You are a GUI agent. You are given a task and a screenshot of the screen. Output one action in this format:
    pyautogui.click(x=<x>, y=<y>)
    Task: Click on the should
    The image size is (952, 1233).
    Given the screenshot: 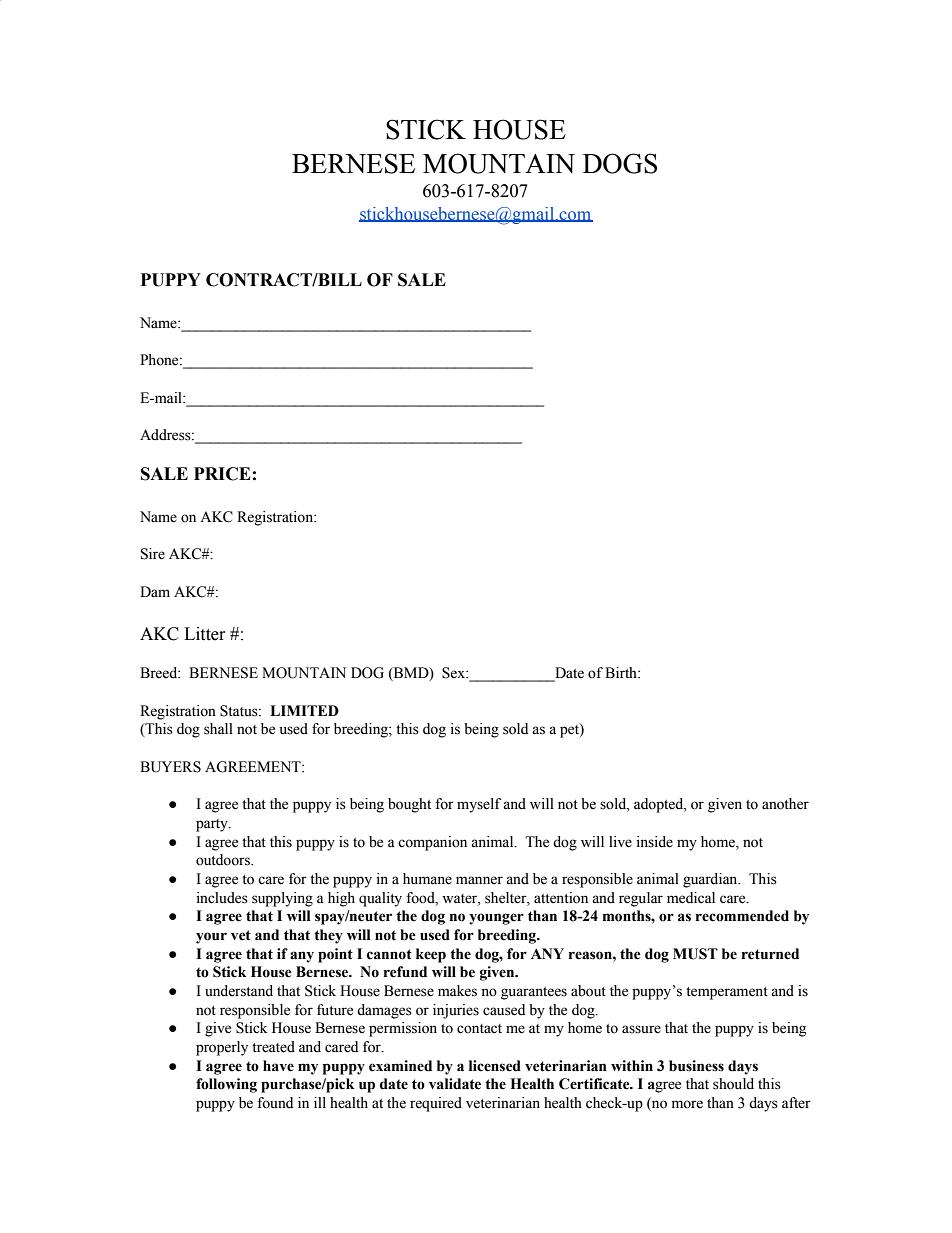 What is the action you would take?
    pyautogui.click(x=733, y=1084)
